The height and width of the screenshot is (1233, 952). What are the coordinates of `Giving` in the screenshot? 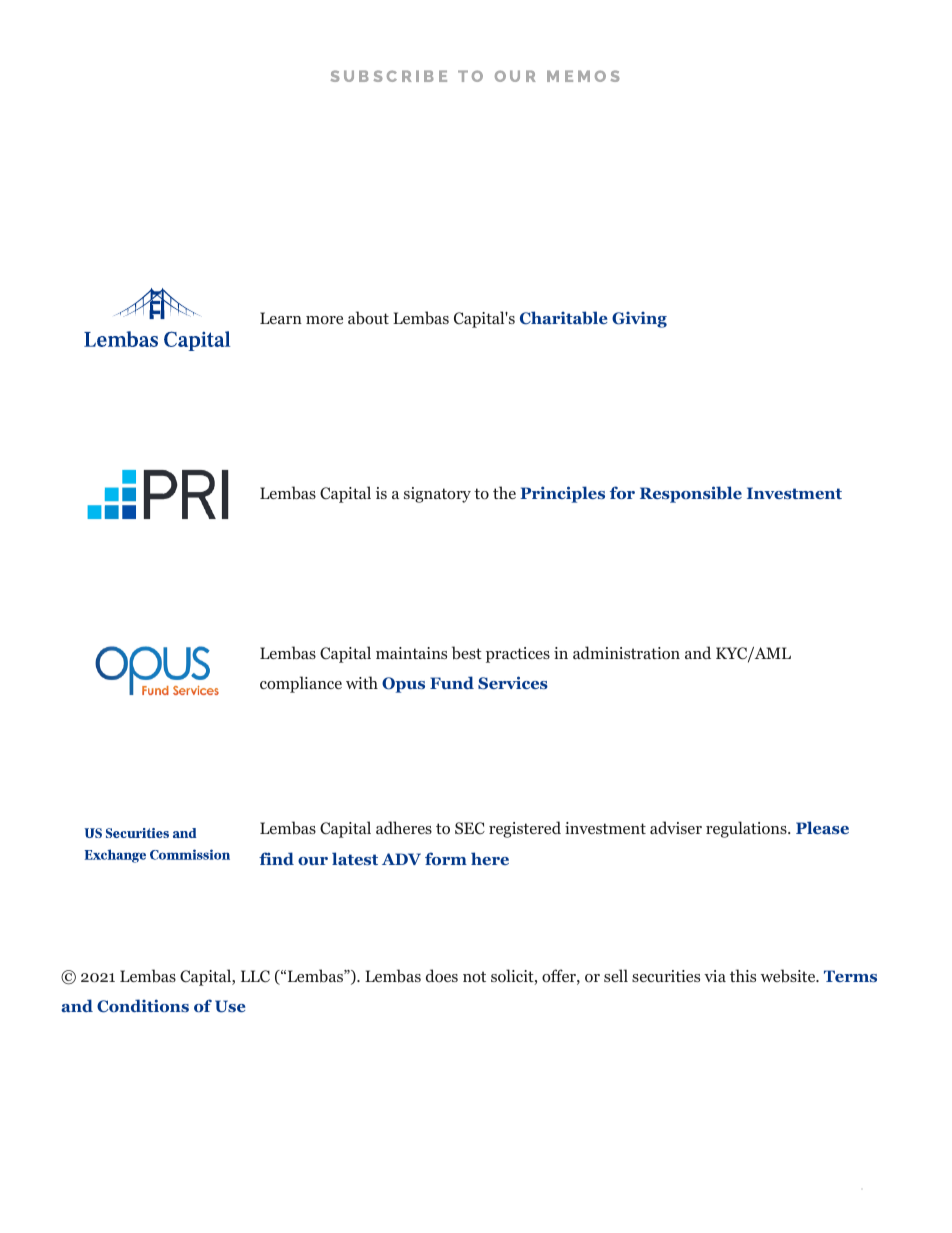 It's located at (639, 320).
